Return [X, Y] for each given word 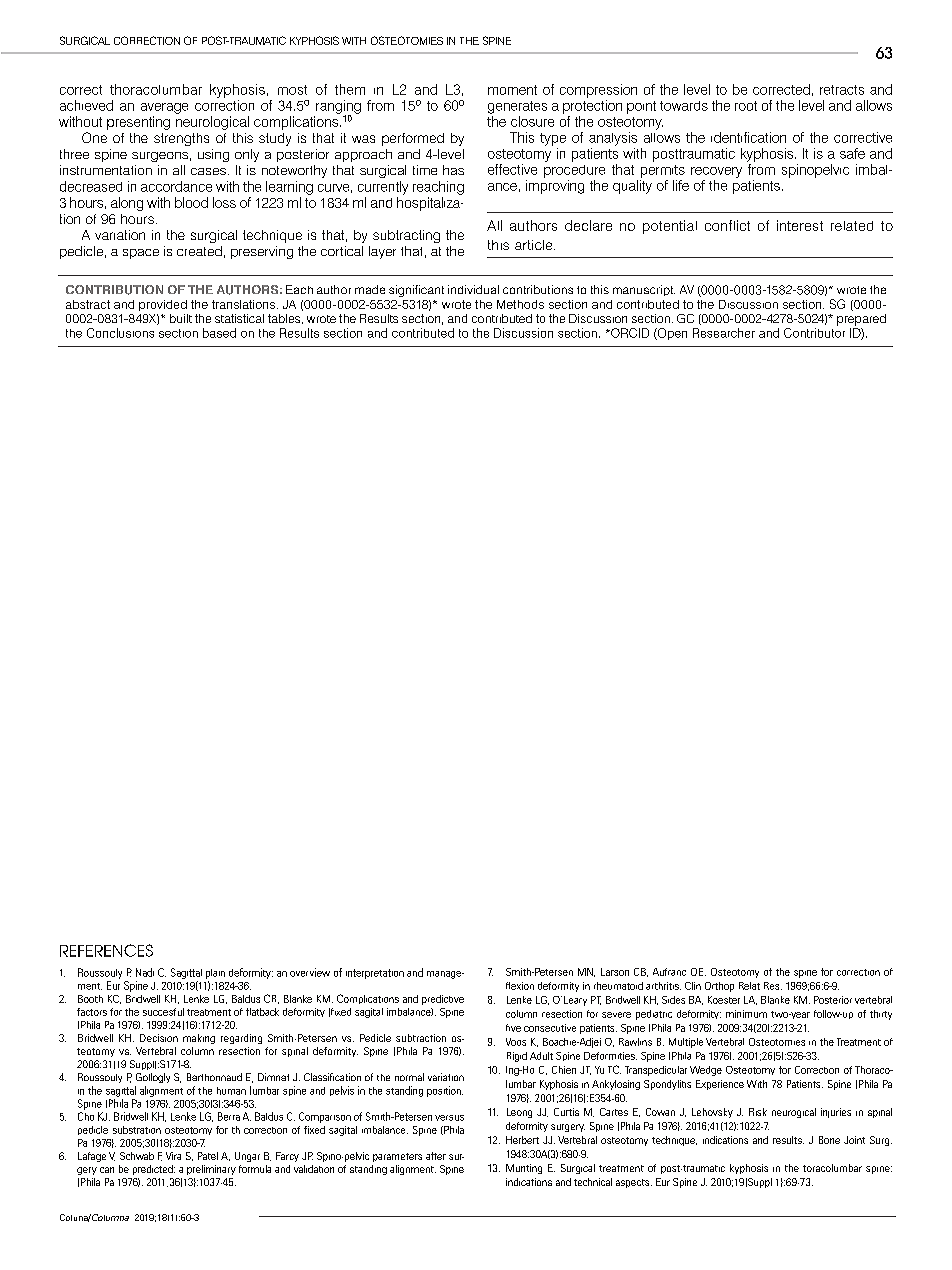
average [164, 108]
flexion [520, 986]
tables [285, 319]
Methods [520, 304]
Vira [173, 1156]
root [746, 106]
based [219, 333]
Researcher [724, 333]
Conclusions [120, 333]
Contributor [814, 333]
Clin [693, 986]
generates [517, 107]
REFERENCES [106, 950]
